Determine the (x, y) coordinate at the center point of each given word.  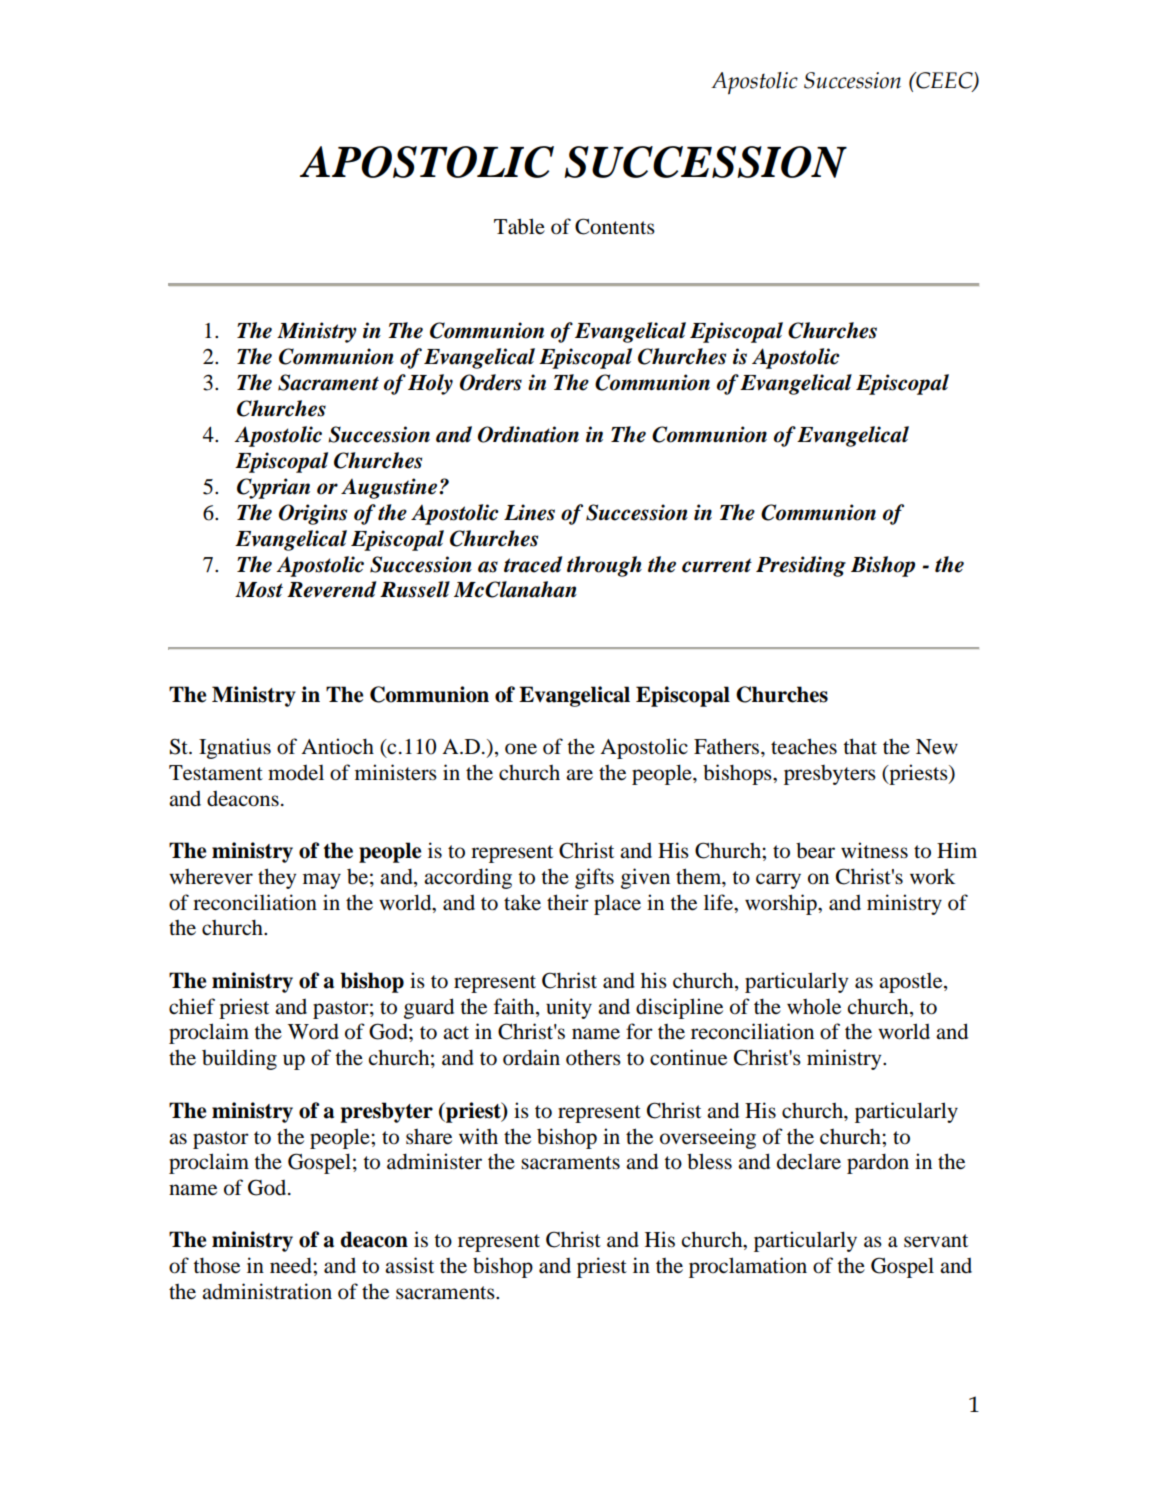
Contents (615, 226)
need (292, 1265)
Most (259, 590)
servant (936, 1241)
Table (519, 226)
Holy (430, 384)
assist (409, 1265)
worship (782, 904)
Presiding (801, 566)
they (277, 878)
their (568, 902)
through (604, 566)
